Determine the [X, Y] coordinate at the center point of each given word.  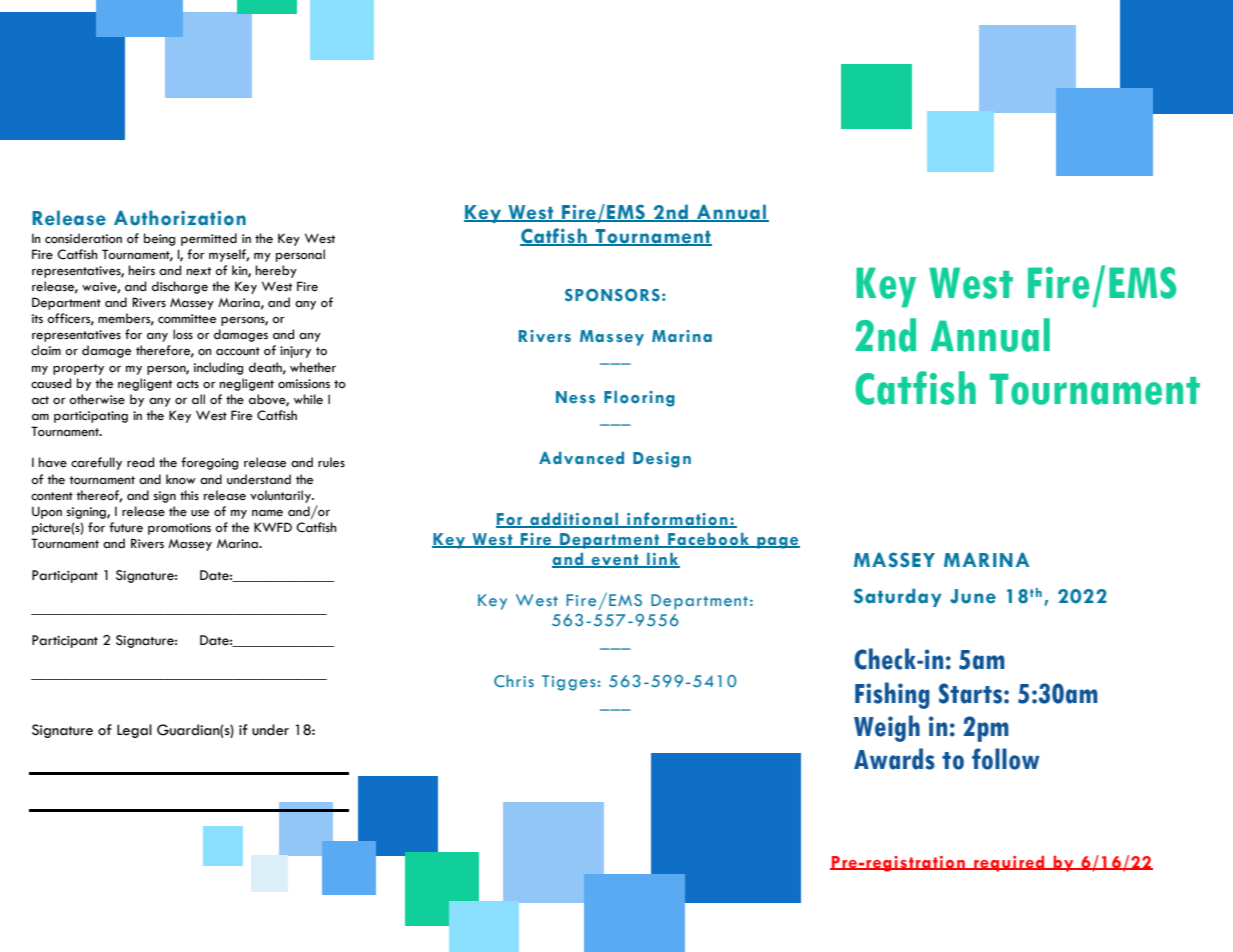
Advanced [581, 458]
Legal [134, 731]
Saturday [898, 597]
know [181, 479]
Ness [575, 397]
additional [574, 520]
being [159, 239]
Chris [514, 681]
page [777, 543]
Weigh [887, 728]
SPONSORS [612, 295]
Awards [894, 759]
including [218, 368]
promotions [179, 529]
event [615, 561]
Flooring [639, 399]
